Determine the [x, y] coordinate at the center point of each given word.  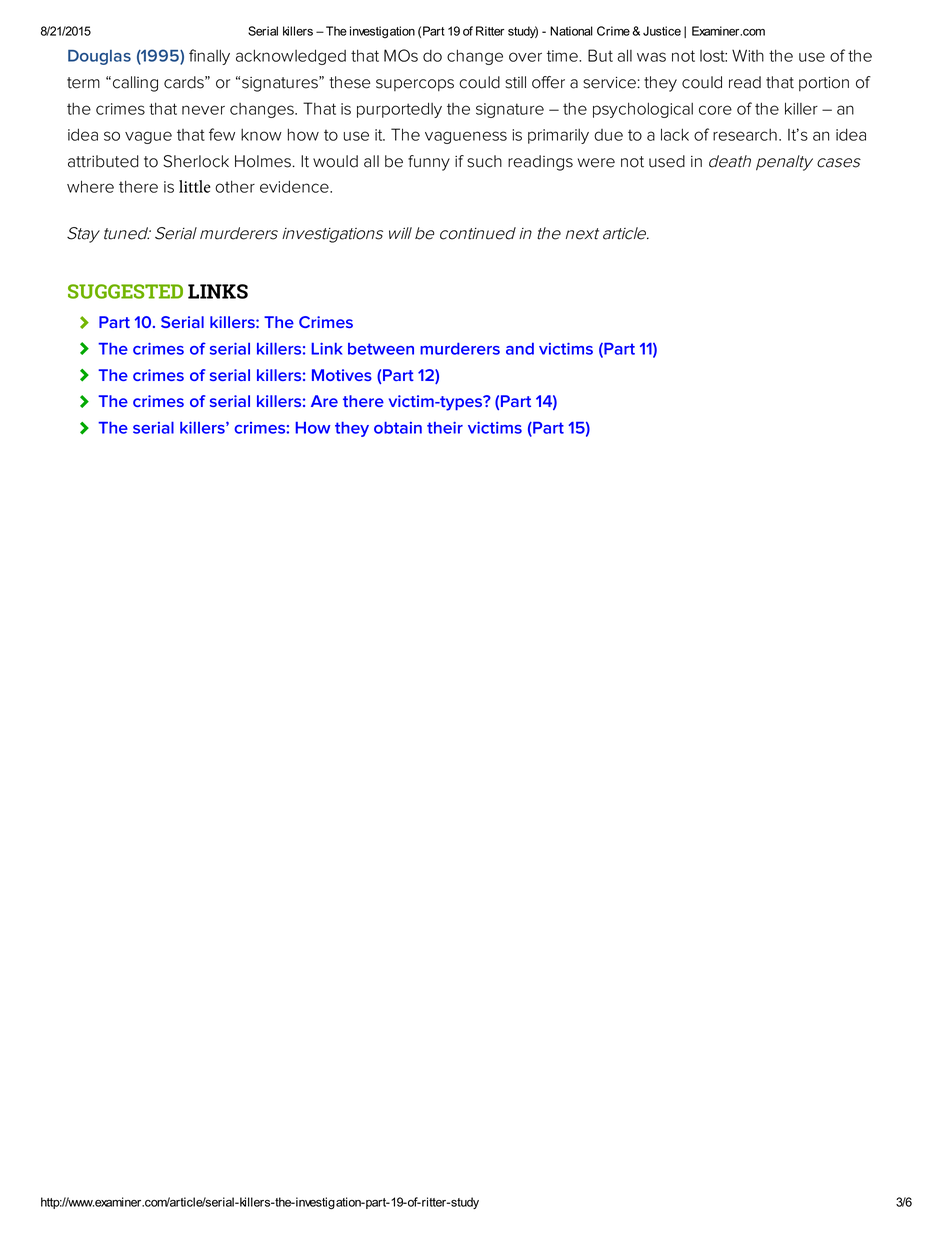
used [667, 161]
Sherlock [196, 161]
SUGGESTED [125, 291]
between [381, 349]
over [525, 57]
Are [324, 401]
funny [429, 163]
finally [209, 57]
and [520, 349]
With [748, 55]
